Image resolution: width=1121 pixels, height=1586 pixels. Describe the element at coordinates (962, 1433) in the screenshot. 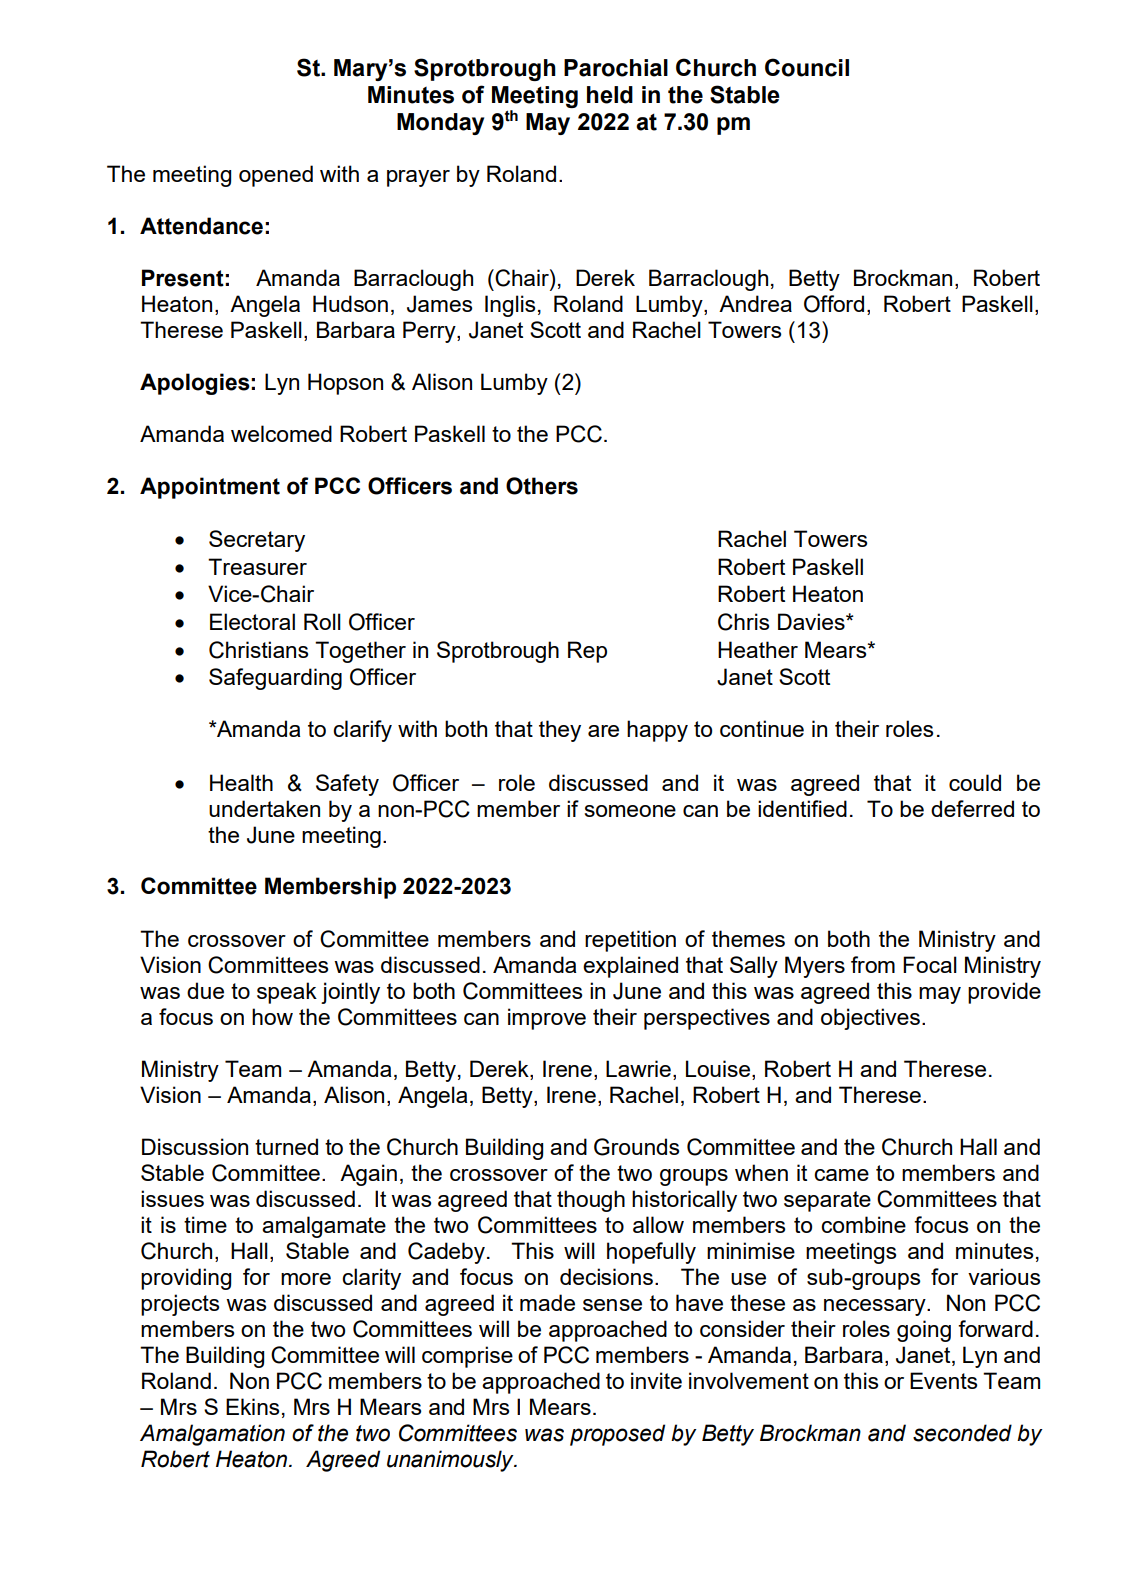

I see `seconded` at that location.
